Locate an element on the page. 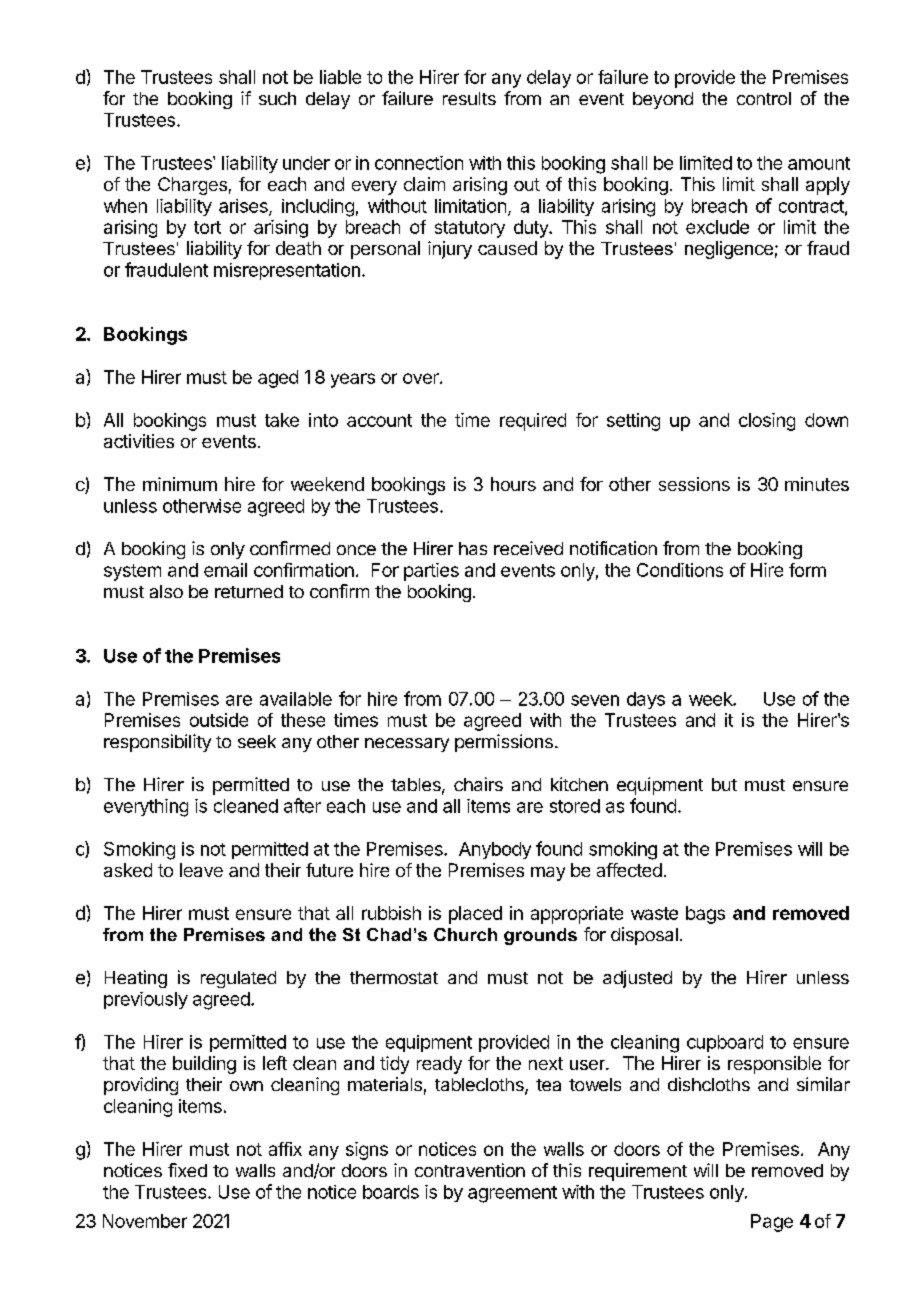  results is located at coordinates (469, 98).
